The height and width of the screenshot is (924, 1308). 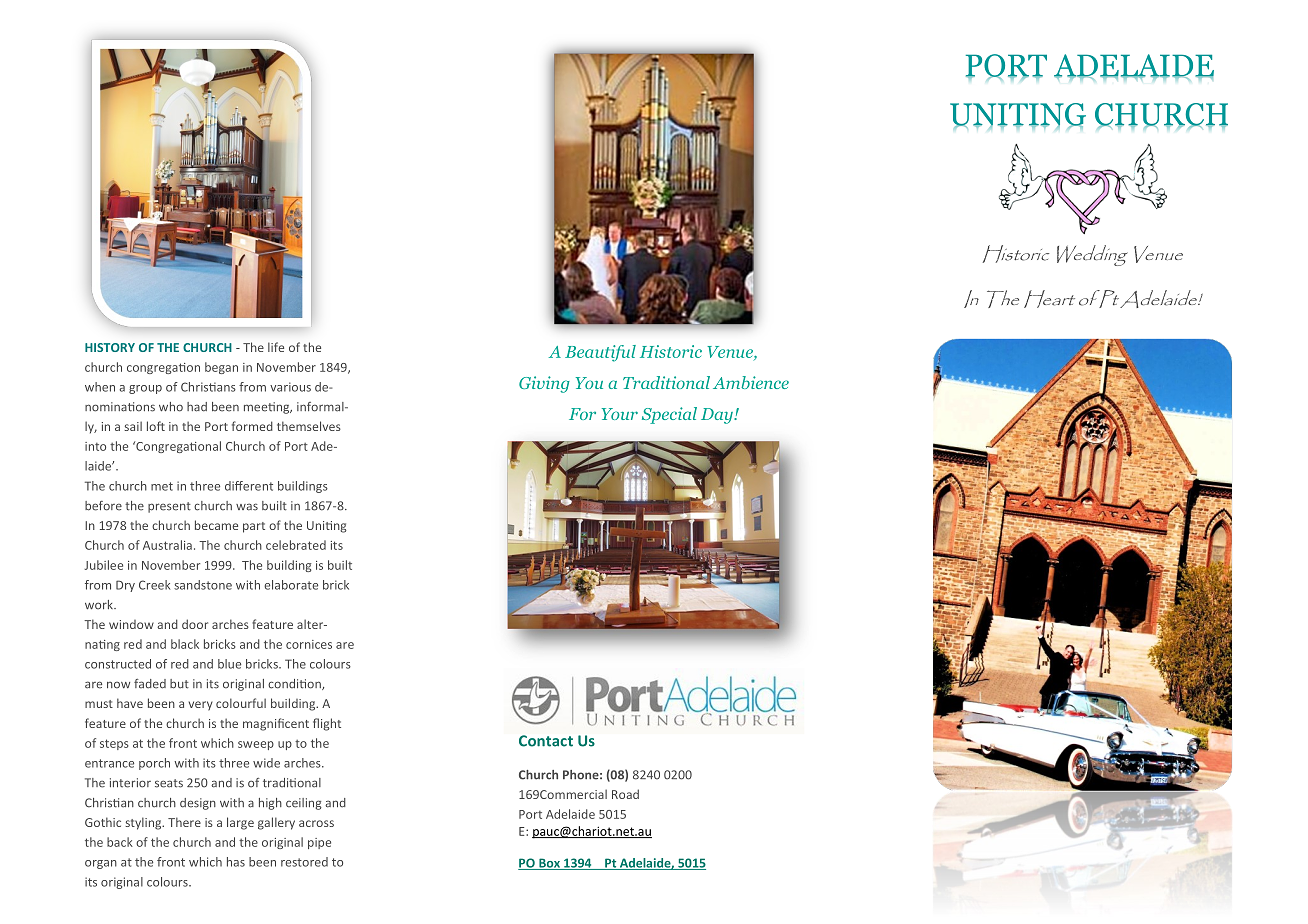 What do you see at coordinates (179, 684) in the screenshot?
I see `but` at bounding box center [179, 684].
